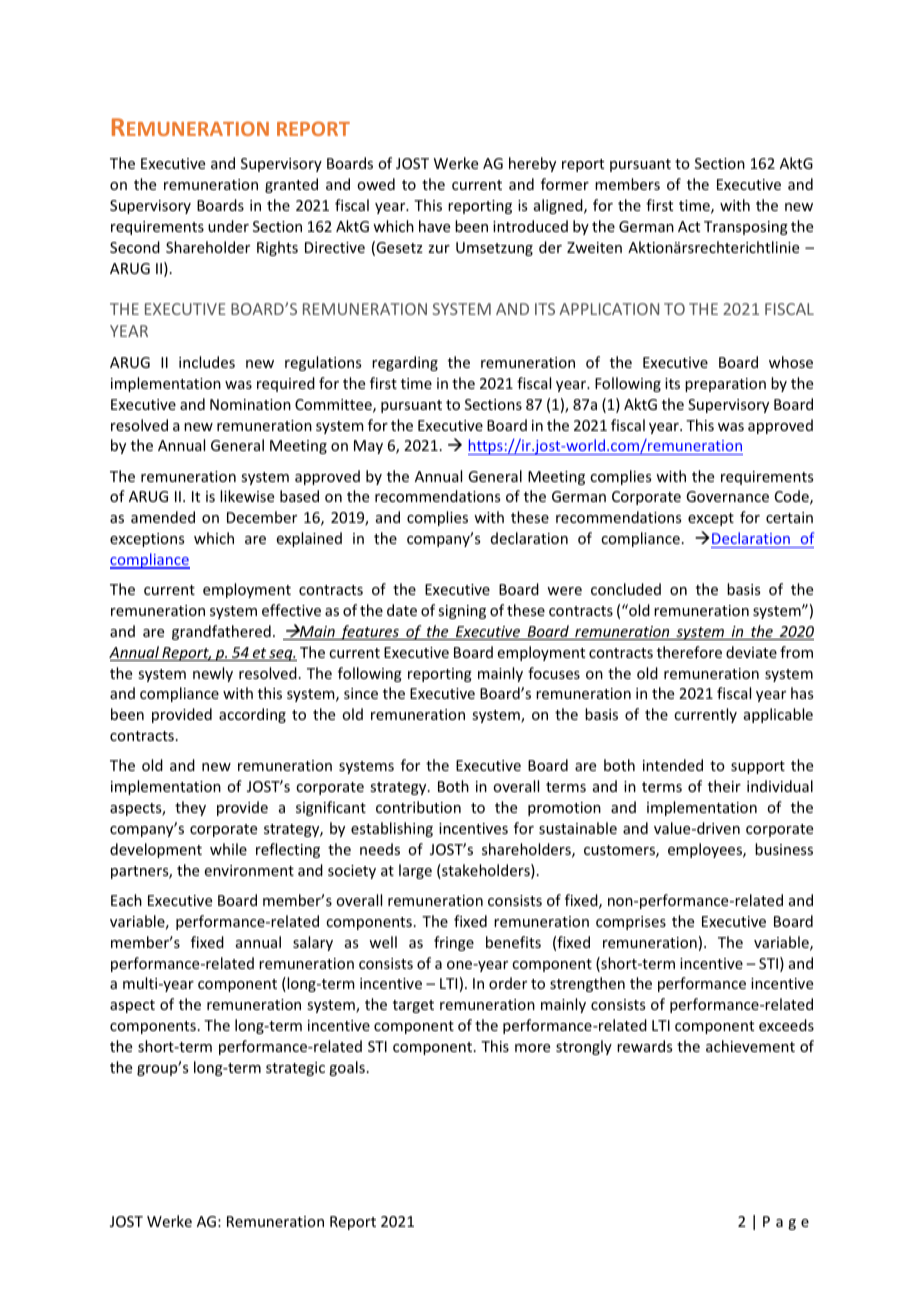 The height and width of the page is (1308, 924). I want to click on have, so click(434, 226).
